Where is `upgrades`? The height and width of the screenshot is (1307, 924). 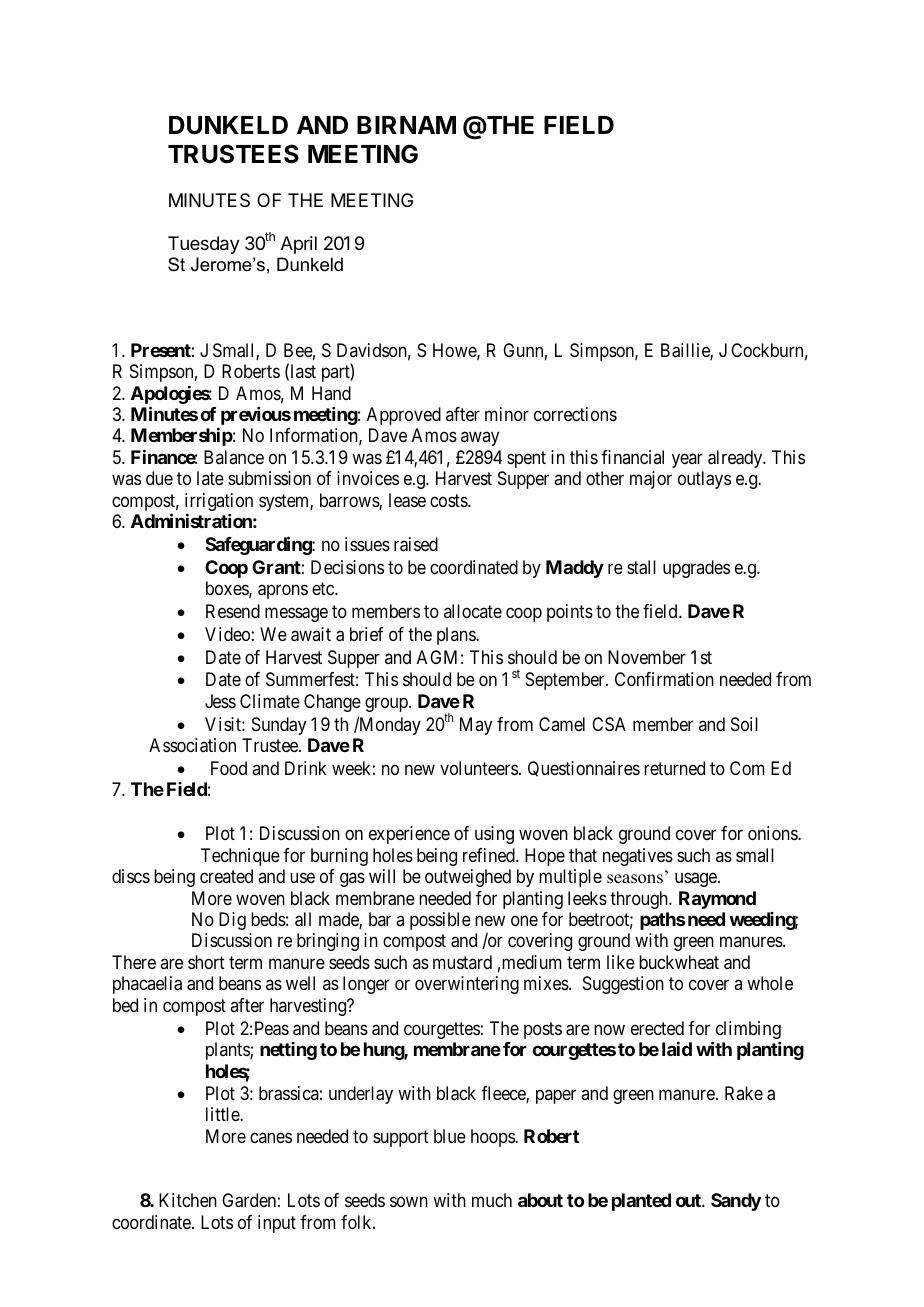 upgrades is located at coordinates (696, 569).
